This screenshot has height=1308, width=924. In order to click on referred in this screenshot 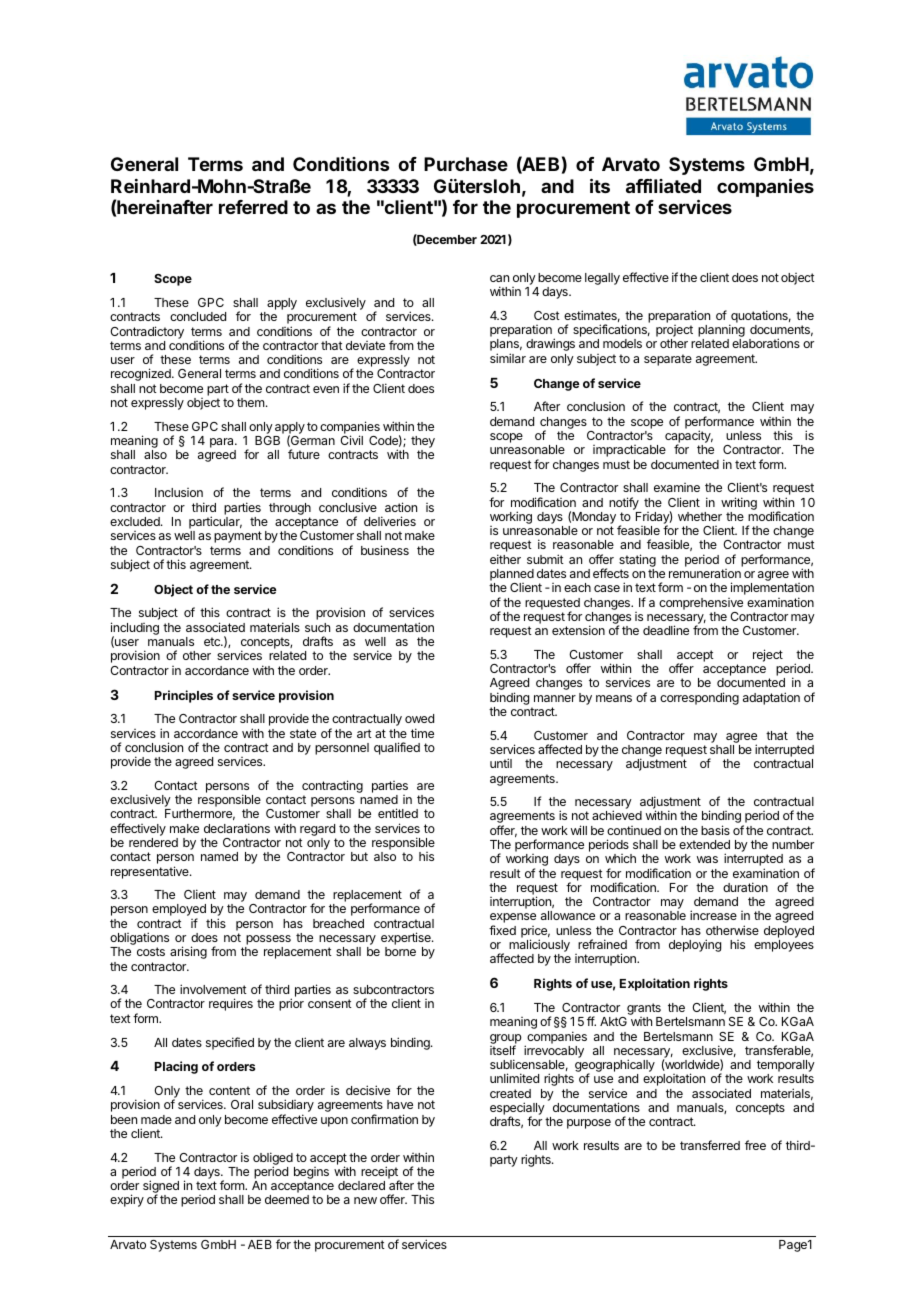, I will do `click(253, 207)`.
